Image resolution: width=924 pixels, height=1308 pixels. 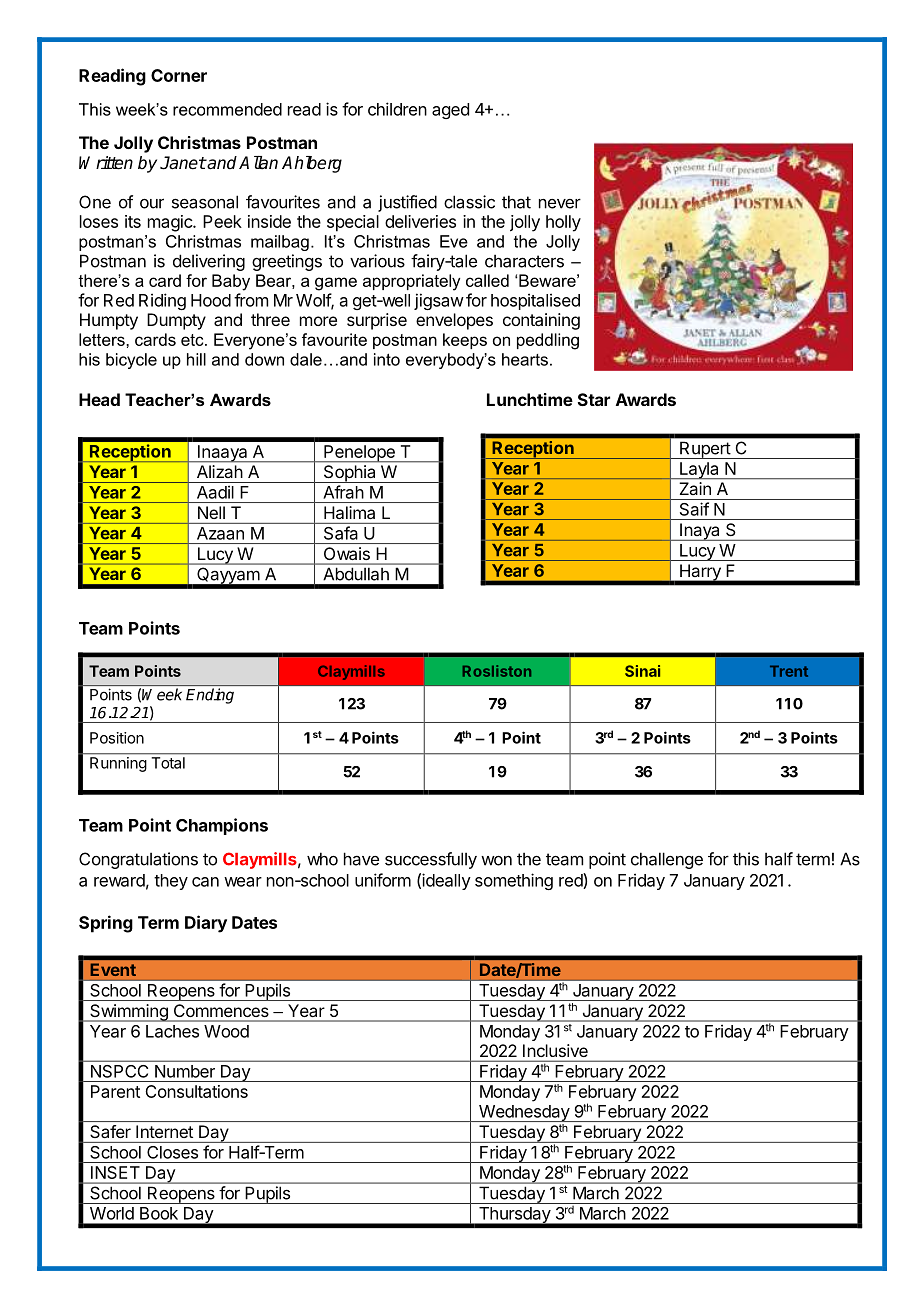 What do you see at coordinates (642, 671) in the screenshot?
I see `Sinai` at bounding box center [642, 671].
